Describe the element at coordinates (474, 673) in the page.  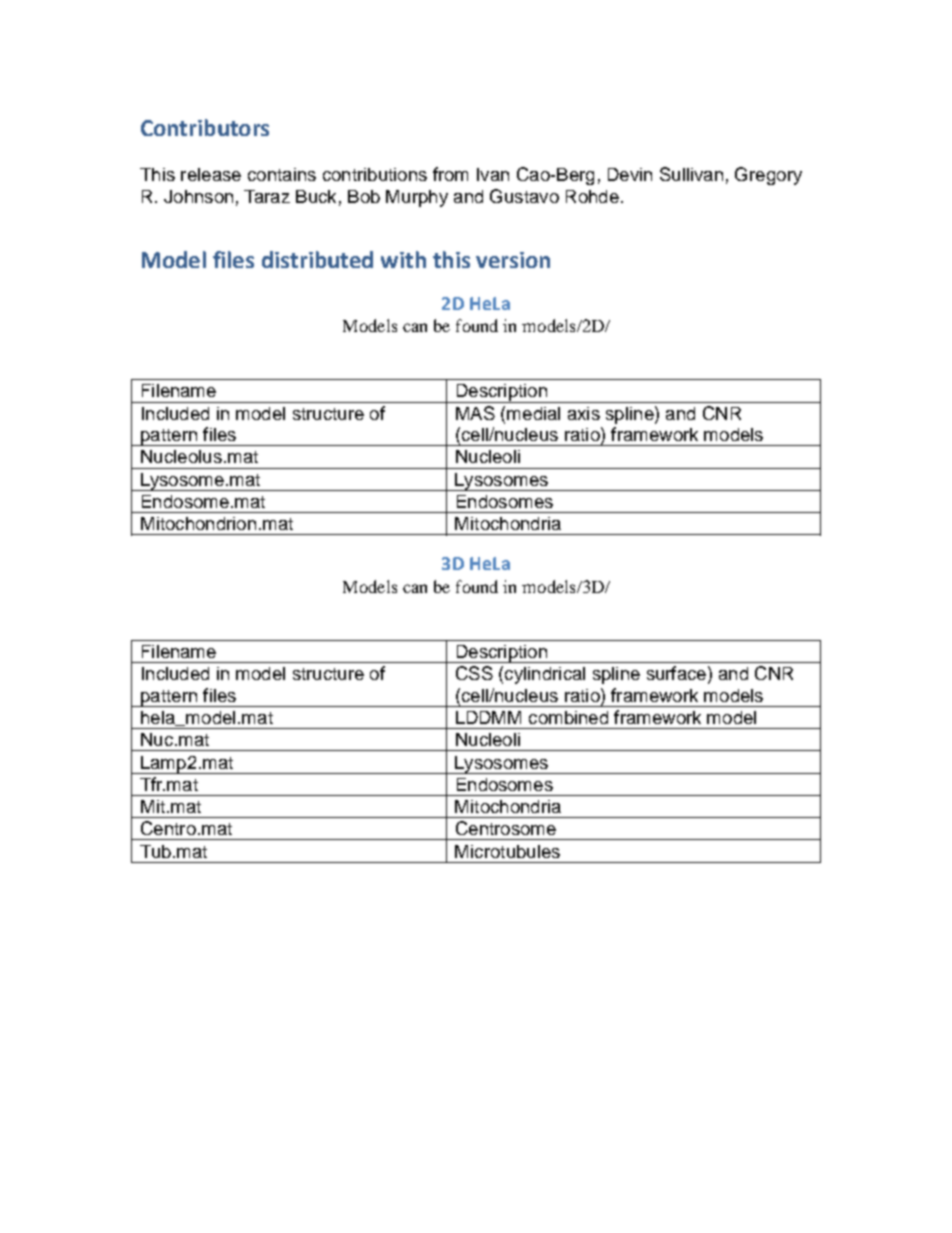
I see `CSS` at that location.
